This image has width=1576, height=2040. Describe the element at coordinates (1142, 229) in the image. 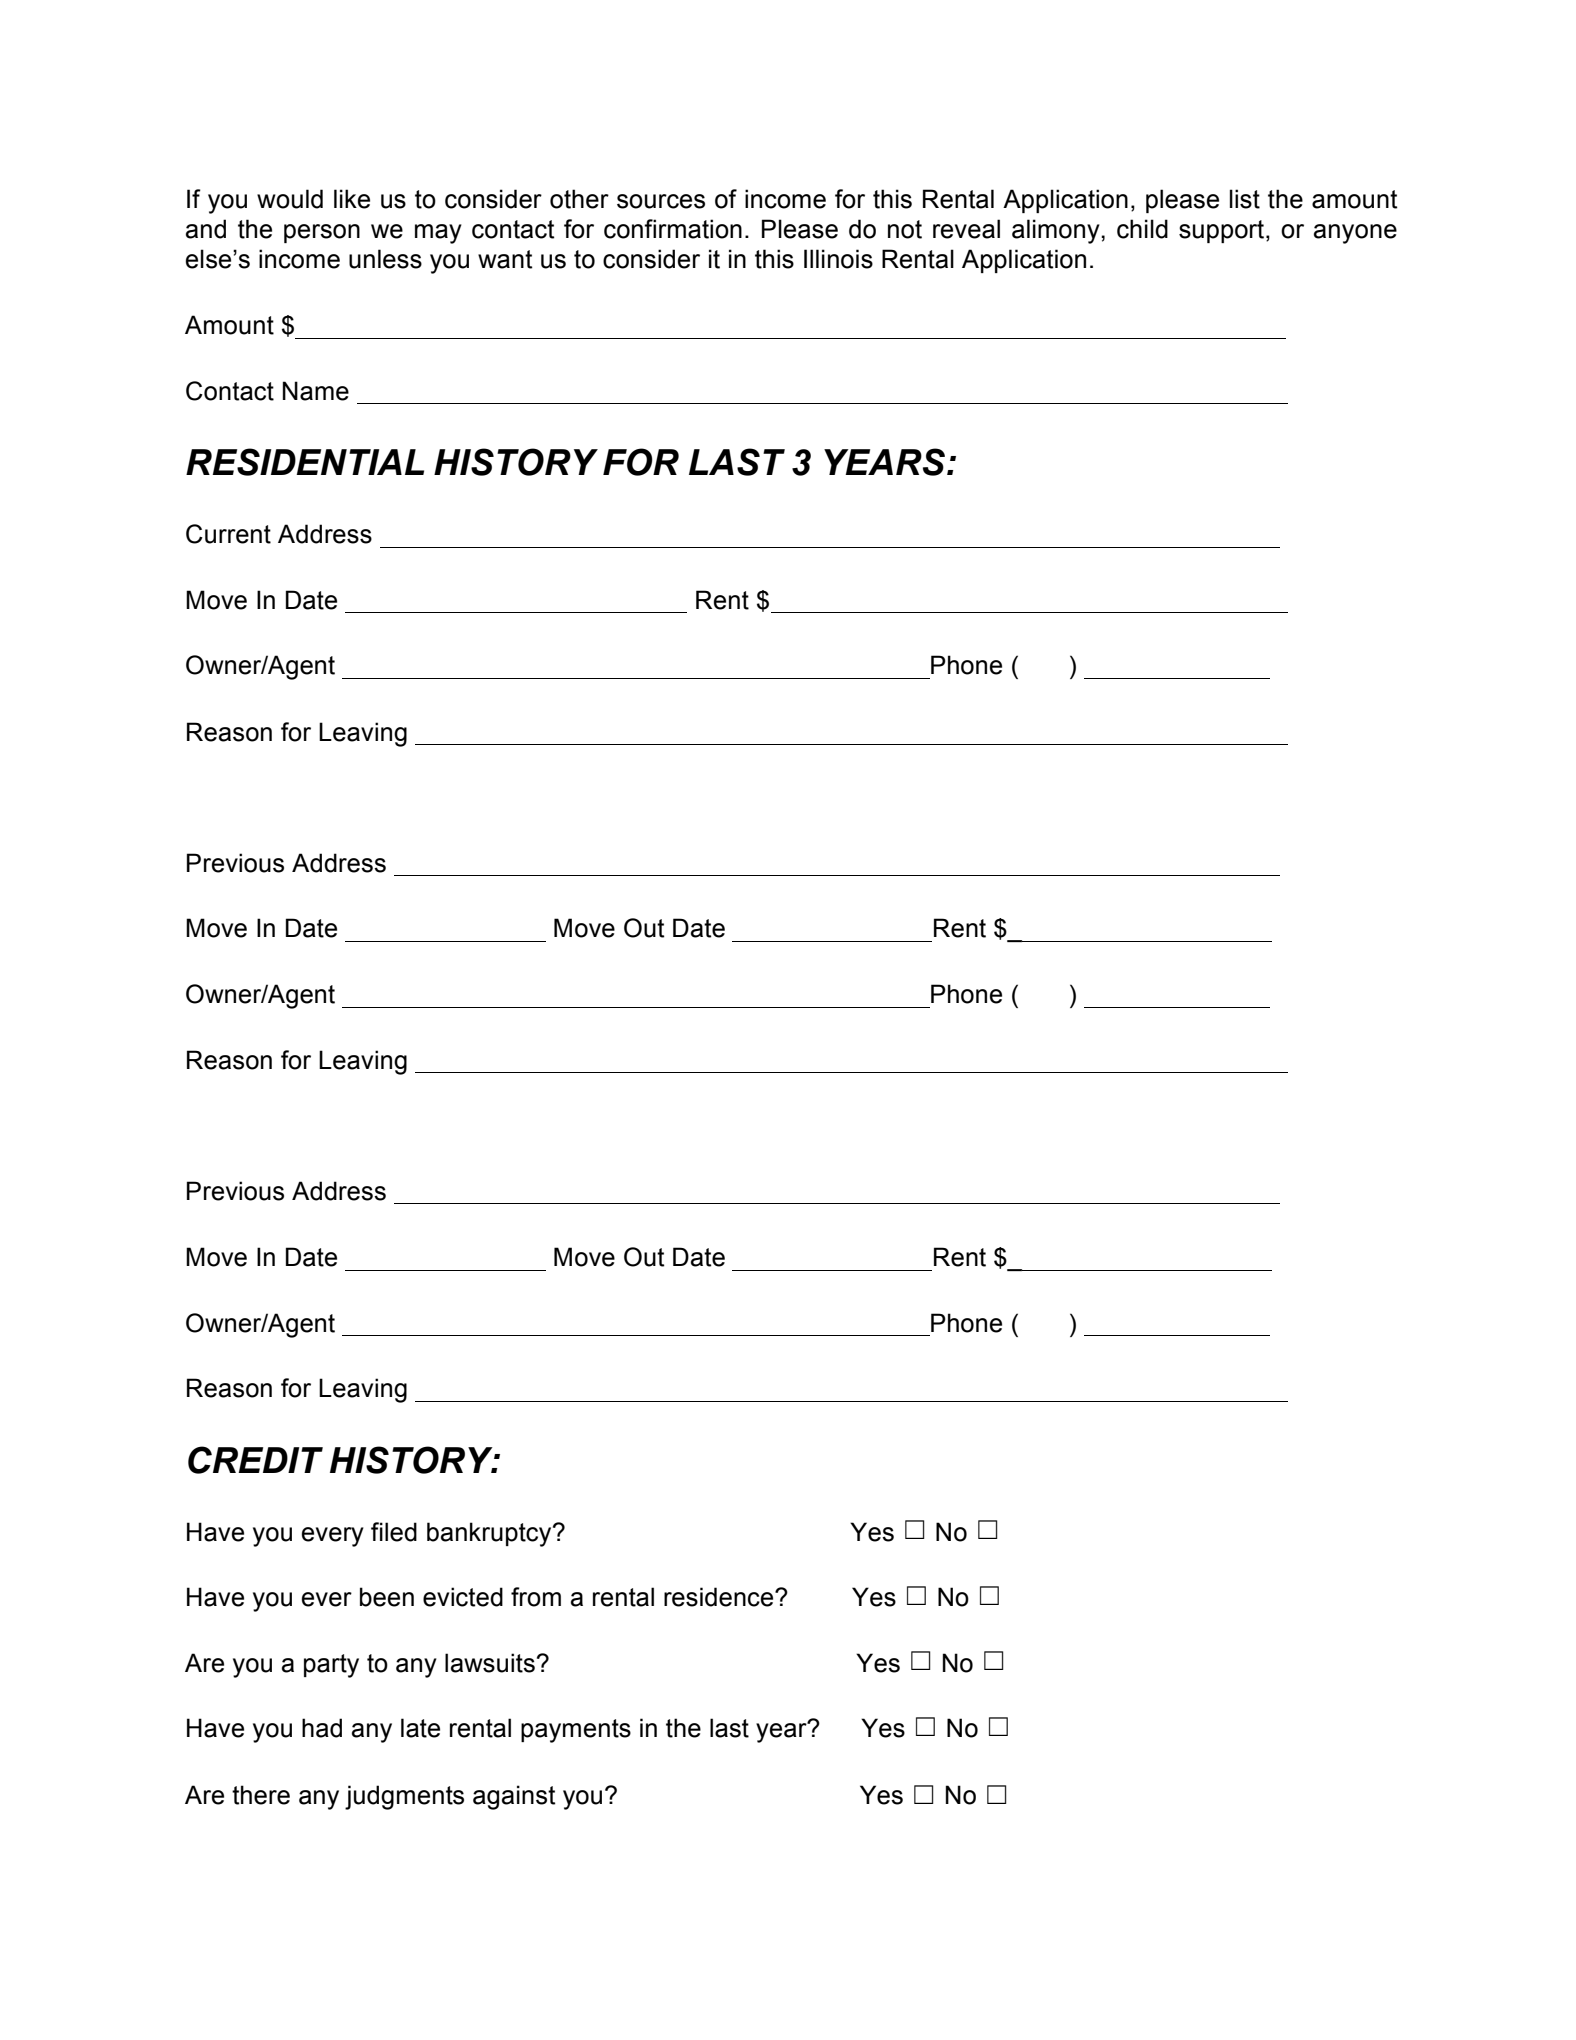

I see `child` at that location.
